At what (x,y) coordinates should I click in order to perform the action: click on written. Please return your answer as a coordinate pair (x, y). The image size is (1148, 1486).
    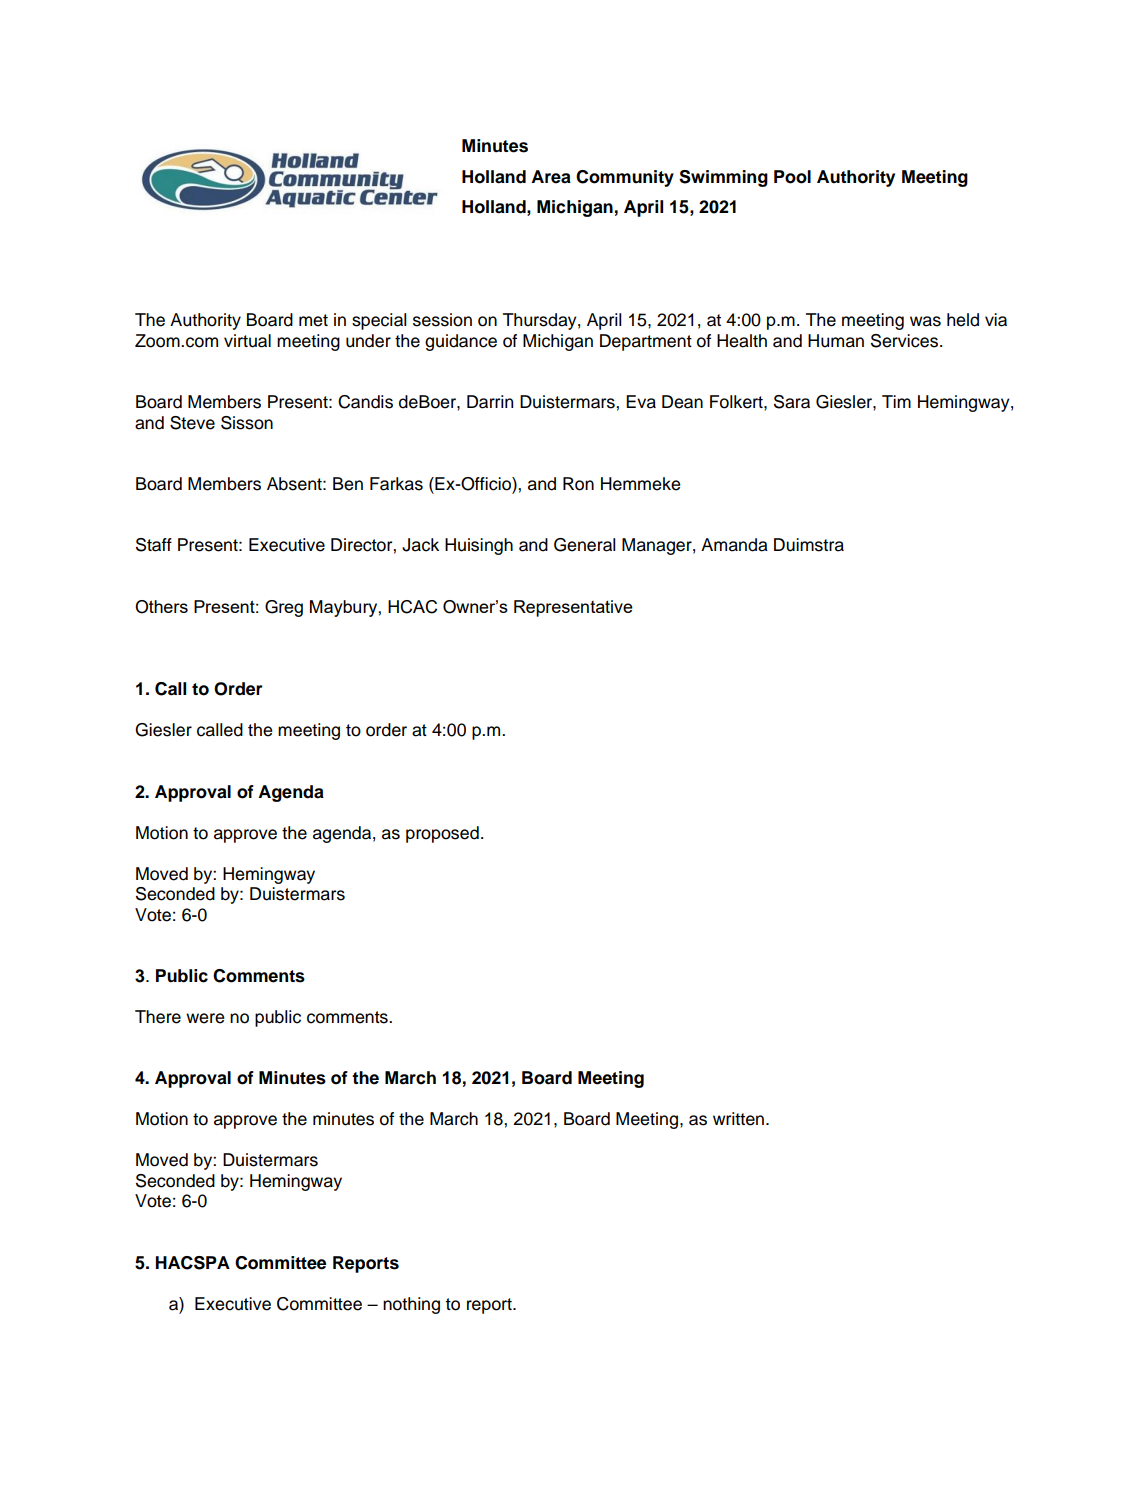
    Looking at the image, I should click on (738, 1119).
